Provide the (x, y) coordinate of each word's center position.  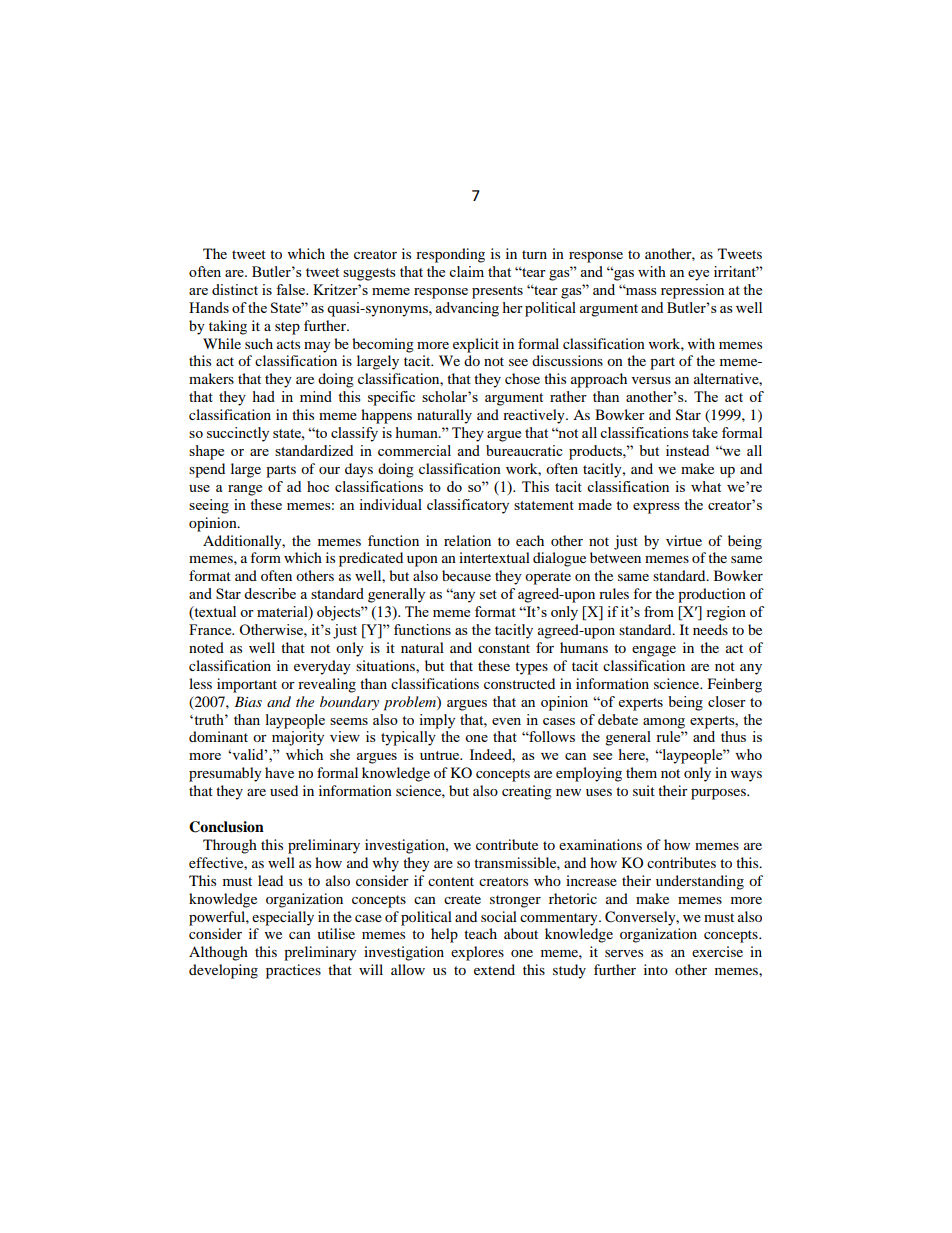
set (488, 594)
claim (466, 271)
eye (698, 275)
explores (477, 953)
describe (270, 593)
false (291, 289)
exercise (717, 951)
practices (293, 971)
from (659, 611)
